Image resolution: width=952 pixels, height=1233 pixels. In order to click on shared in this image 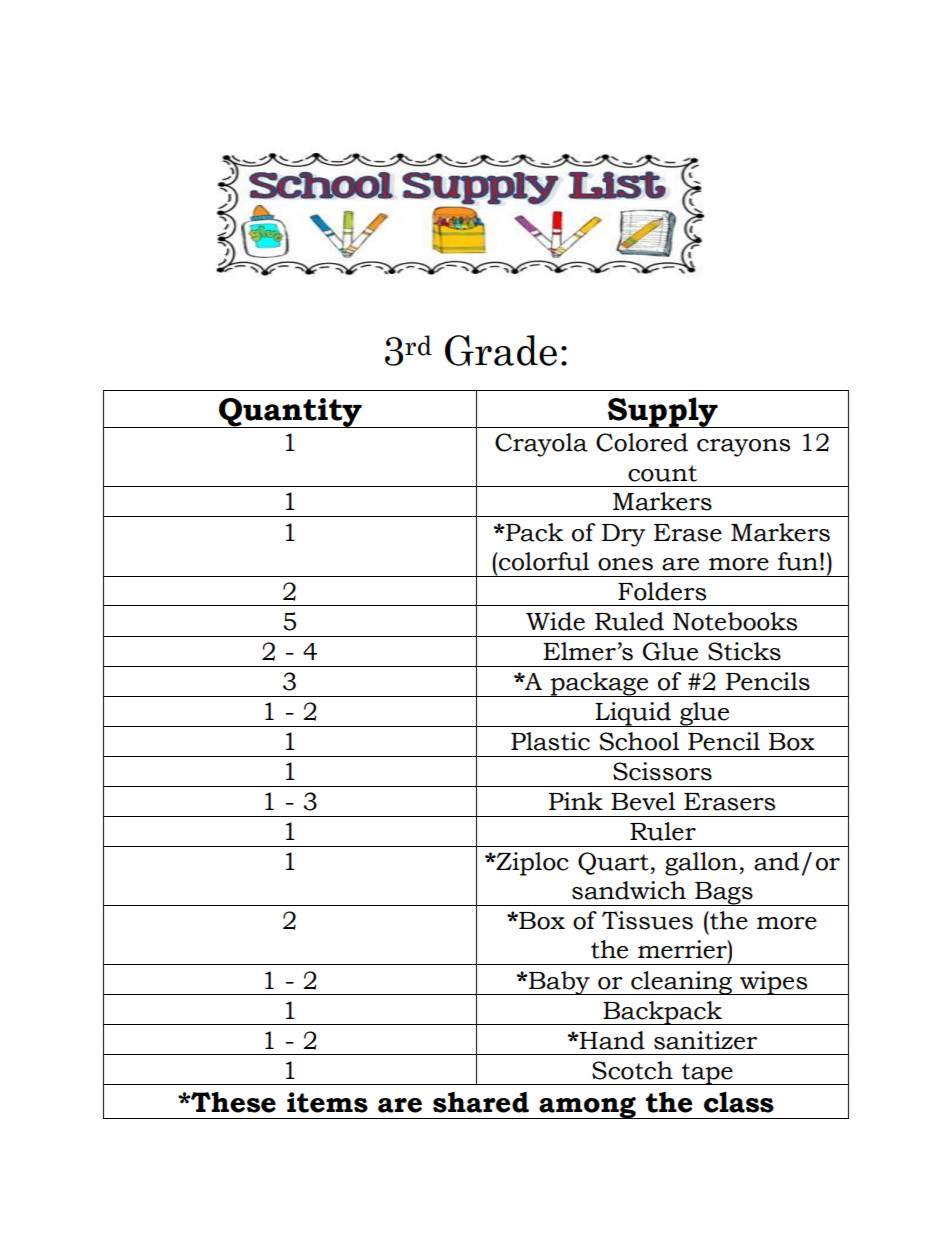, I will do `click(481, 1102)`.
